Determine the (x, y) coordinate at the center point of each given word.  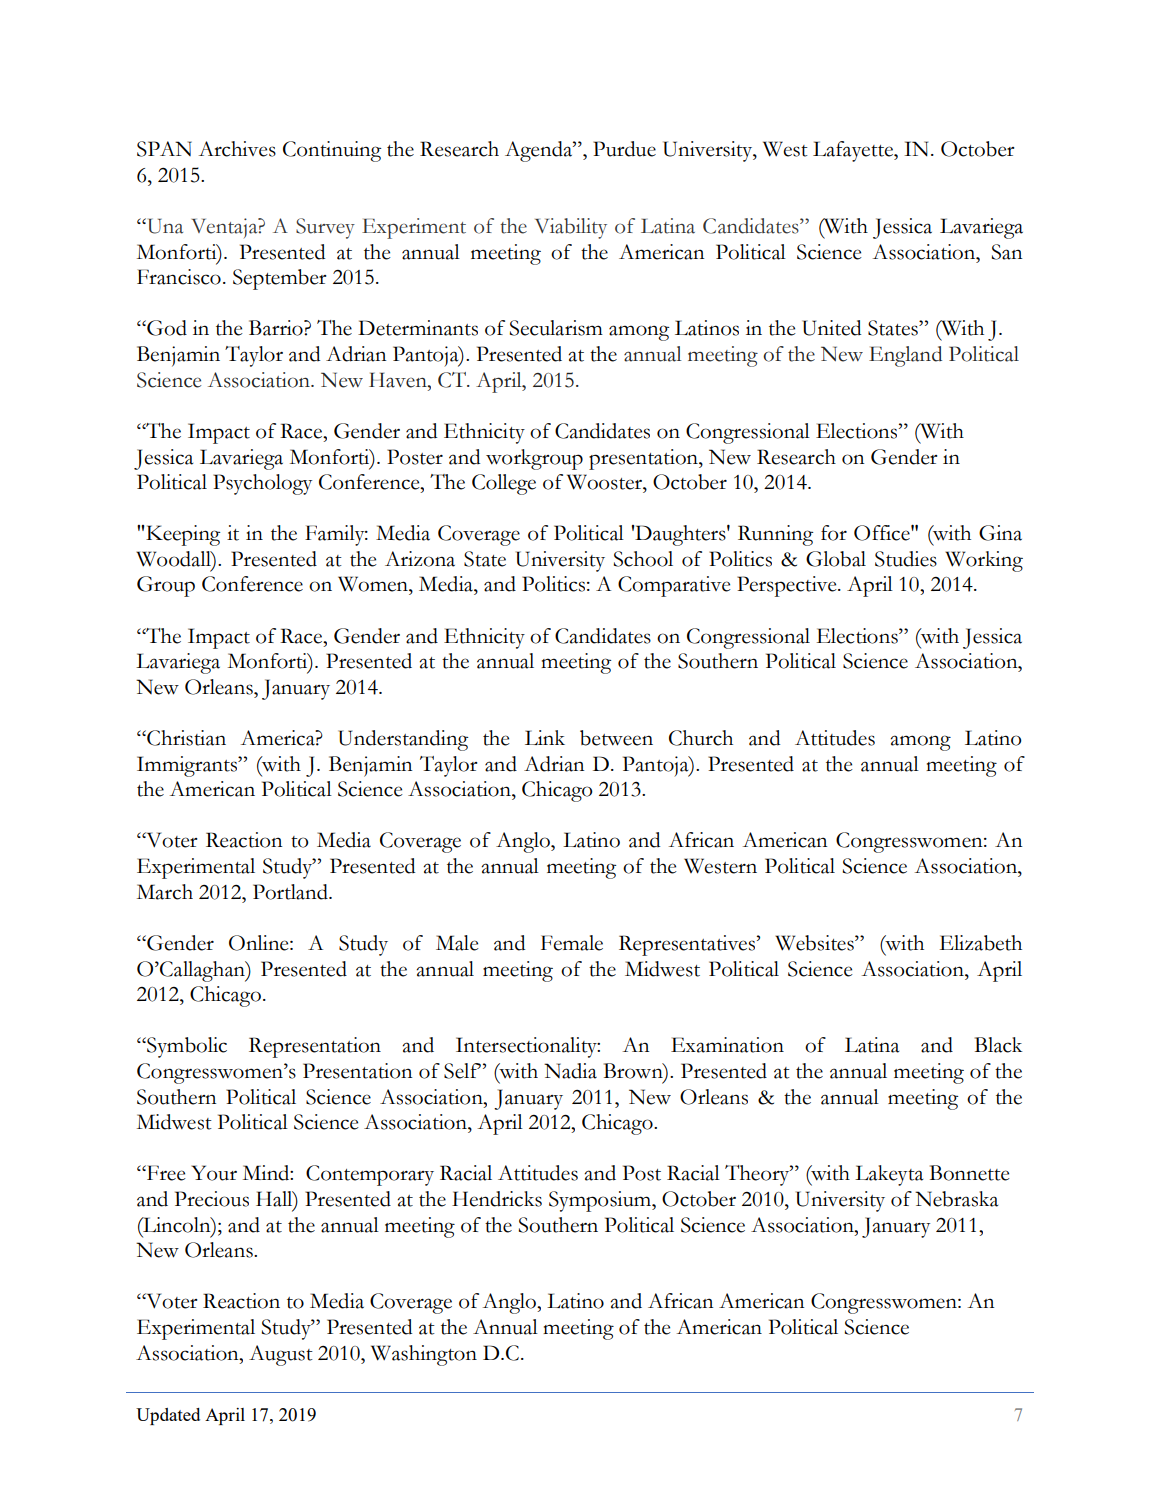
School (643, 559)
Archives (237, 149)
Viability (571, 228)
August (281, 1355)
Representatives (688, 945)
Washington (424, 1355)
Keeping (183, 535)
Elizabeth (981, 943)
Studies (906, 559)
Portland (291, 892)
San (1006, 252)
